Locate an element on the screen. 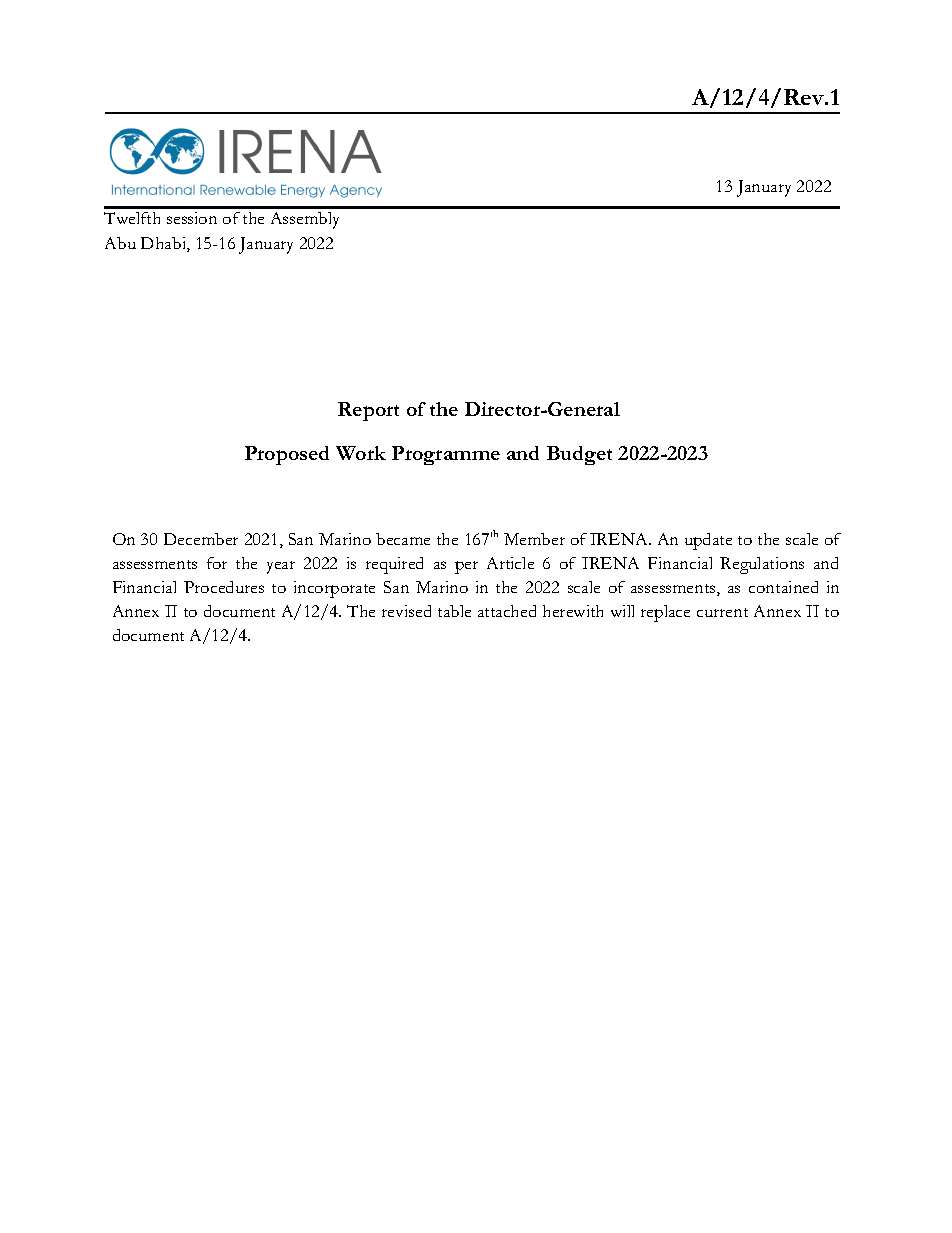  Programme is located at coordinates (446, 455).
